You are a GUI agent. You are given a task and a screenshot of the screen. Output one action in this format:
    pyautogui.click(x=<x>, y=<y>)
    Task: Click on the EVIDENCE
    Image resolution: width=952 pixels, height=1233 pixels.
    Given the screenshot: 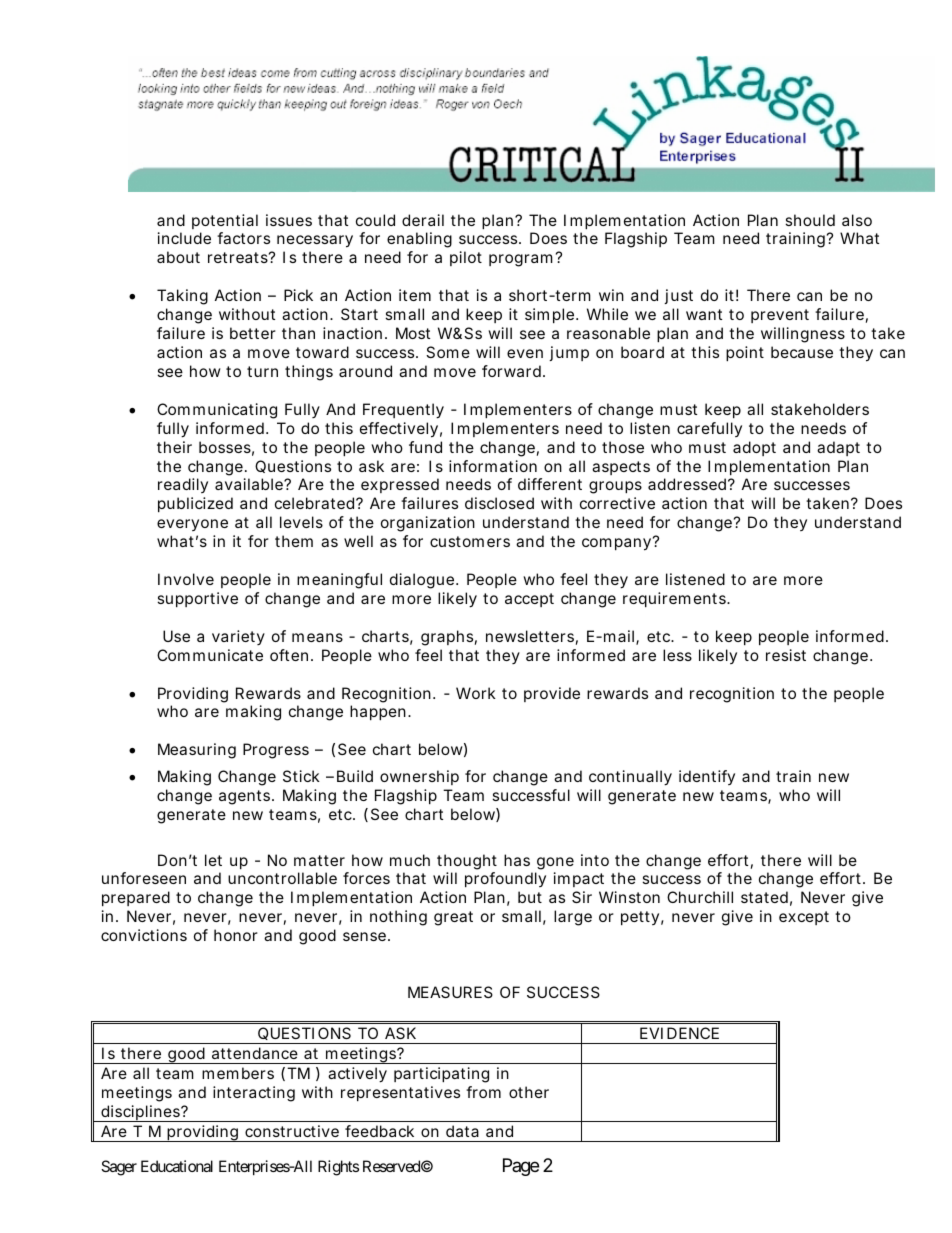 What is the action you would take?
    pyautogui.click(x=679, y=1033)
